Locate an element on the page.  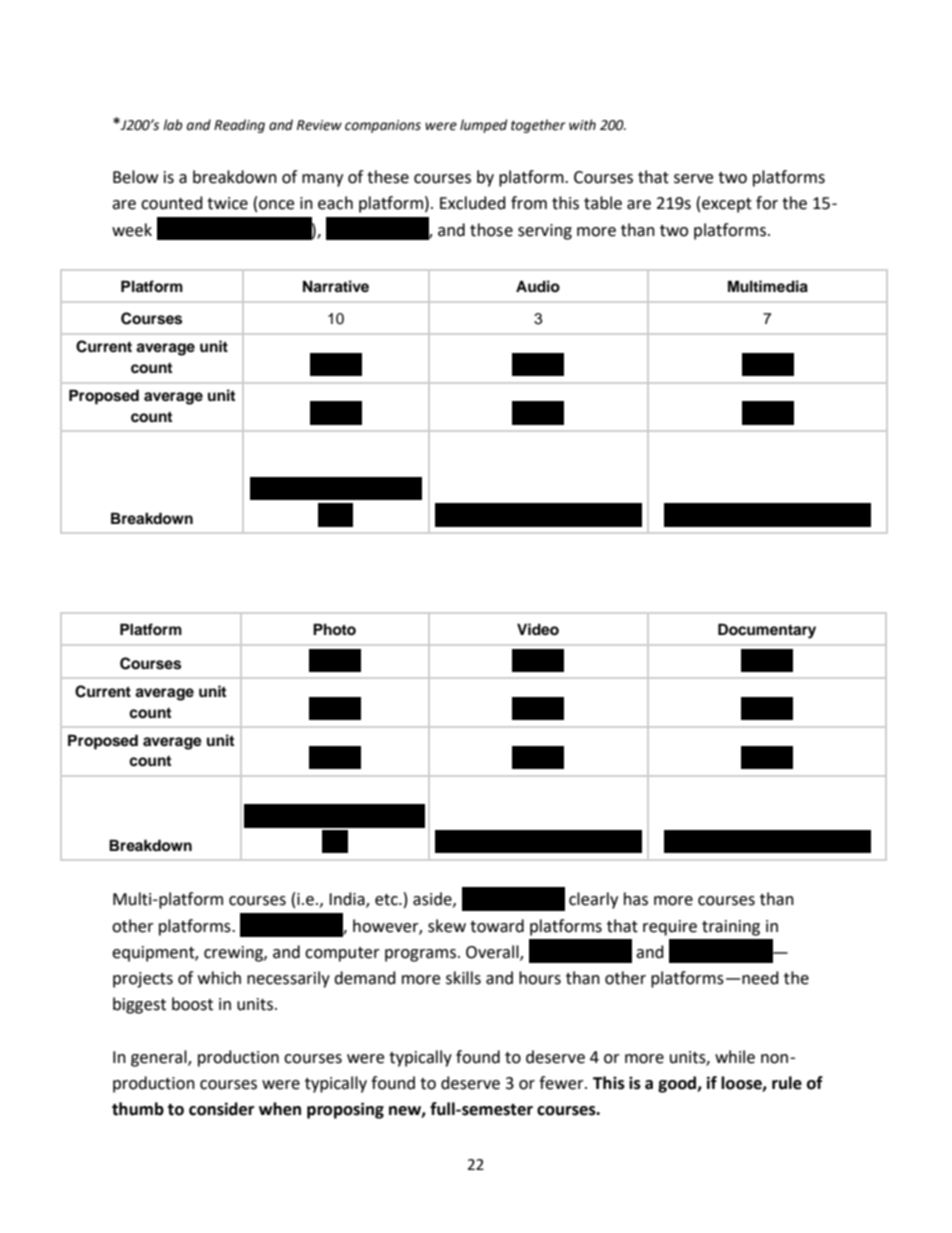
Audio is located at coordinates (538, 286).
